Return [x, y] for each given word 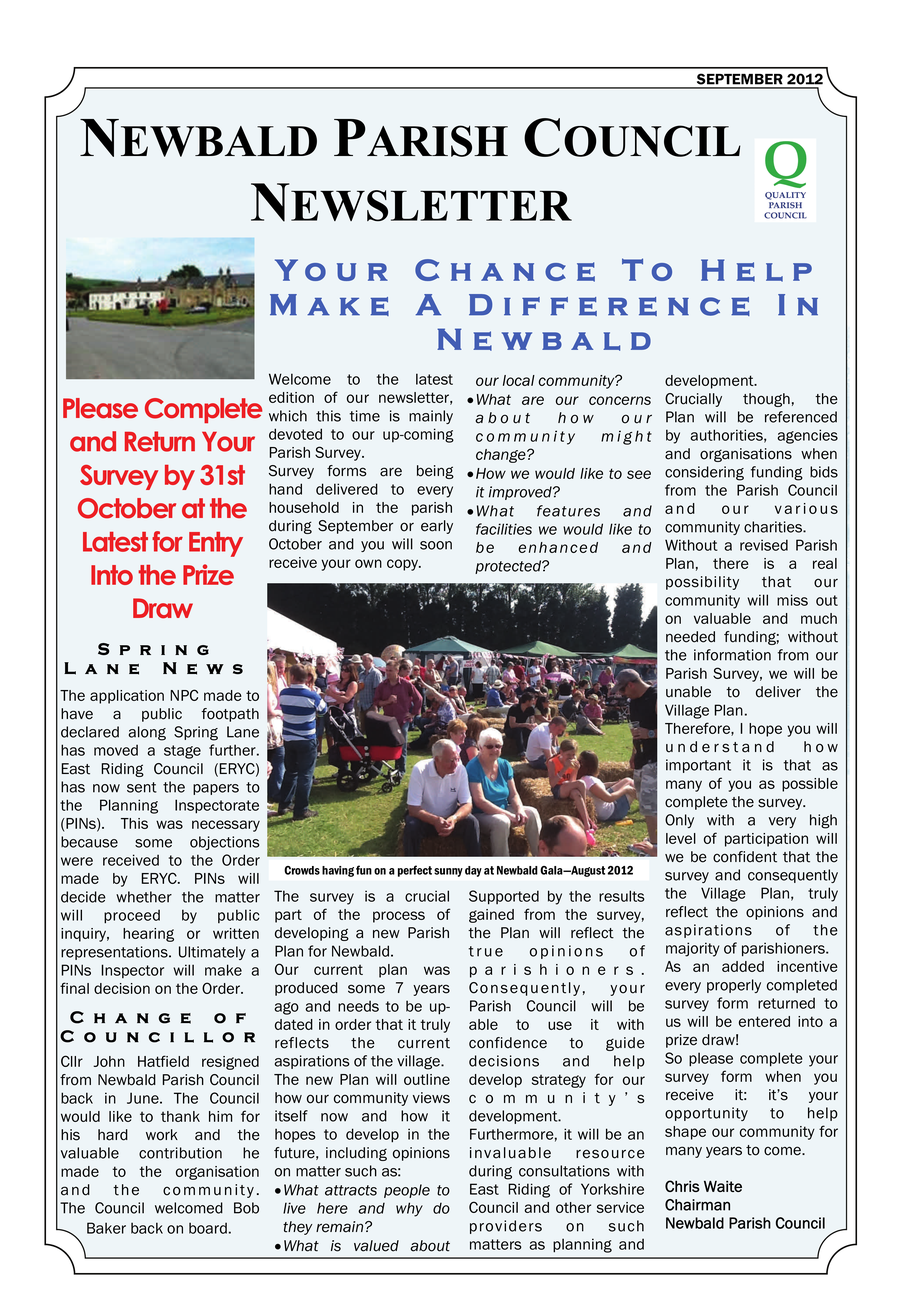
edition [291, 397]
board [208, 1228]
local [519, 380]
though [766, 400]
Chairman [697, 1205]
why [409, 1209]
